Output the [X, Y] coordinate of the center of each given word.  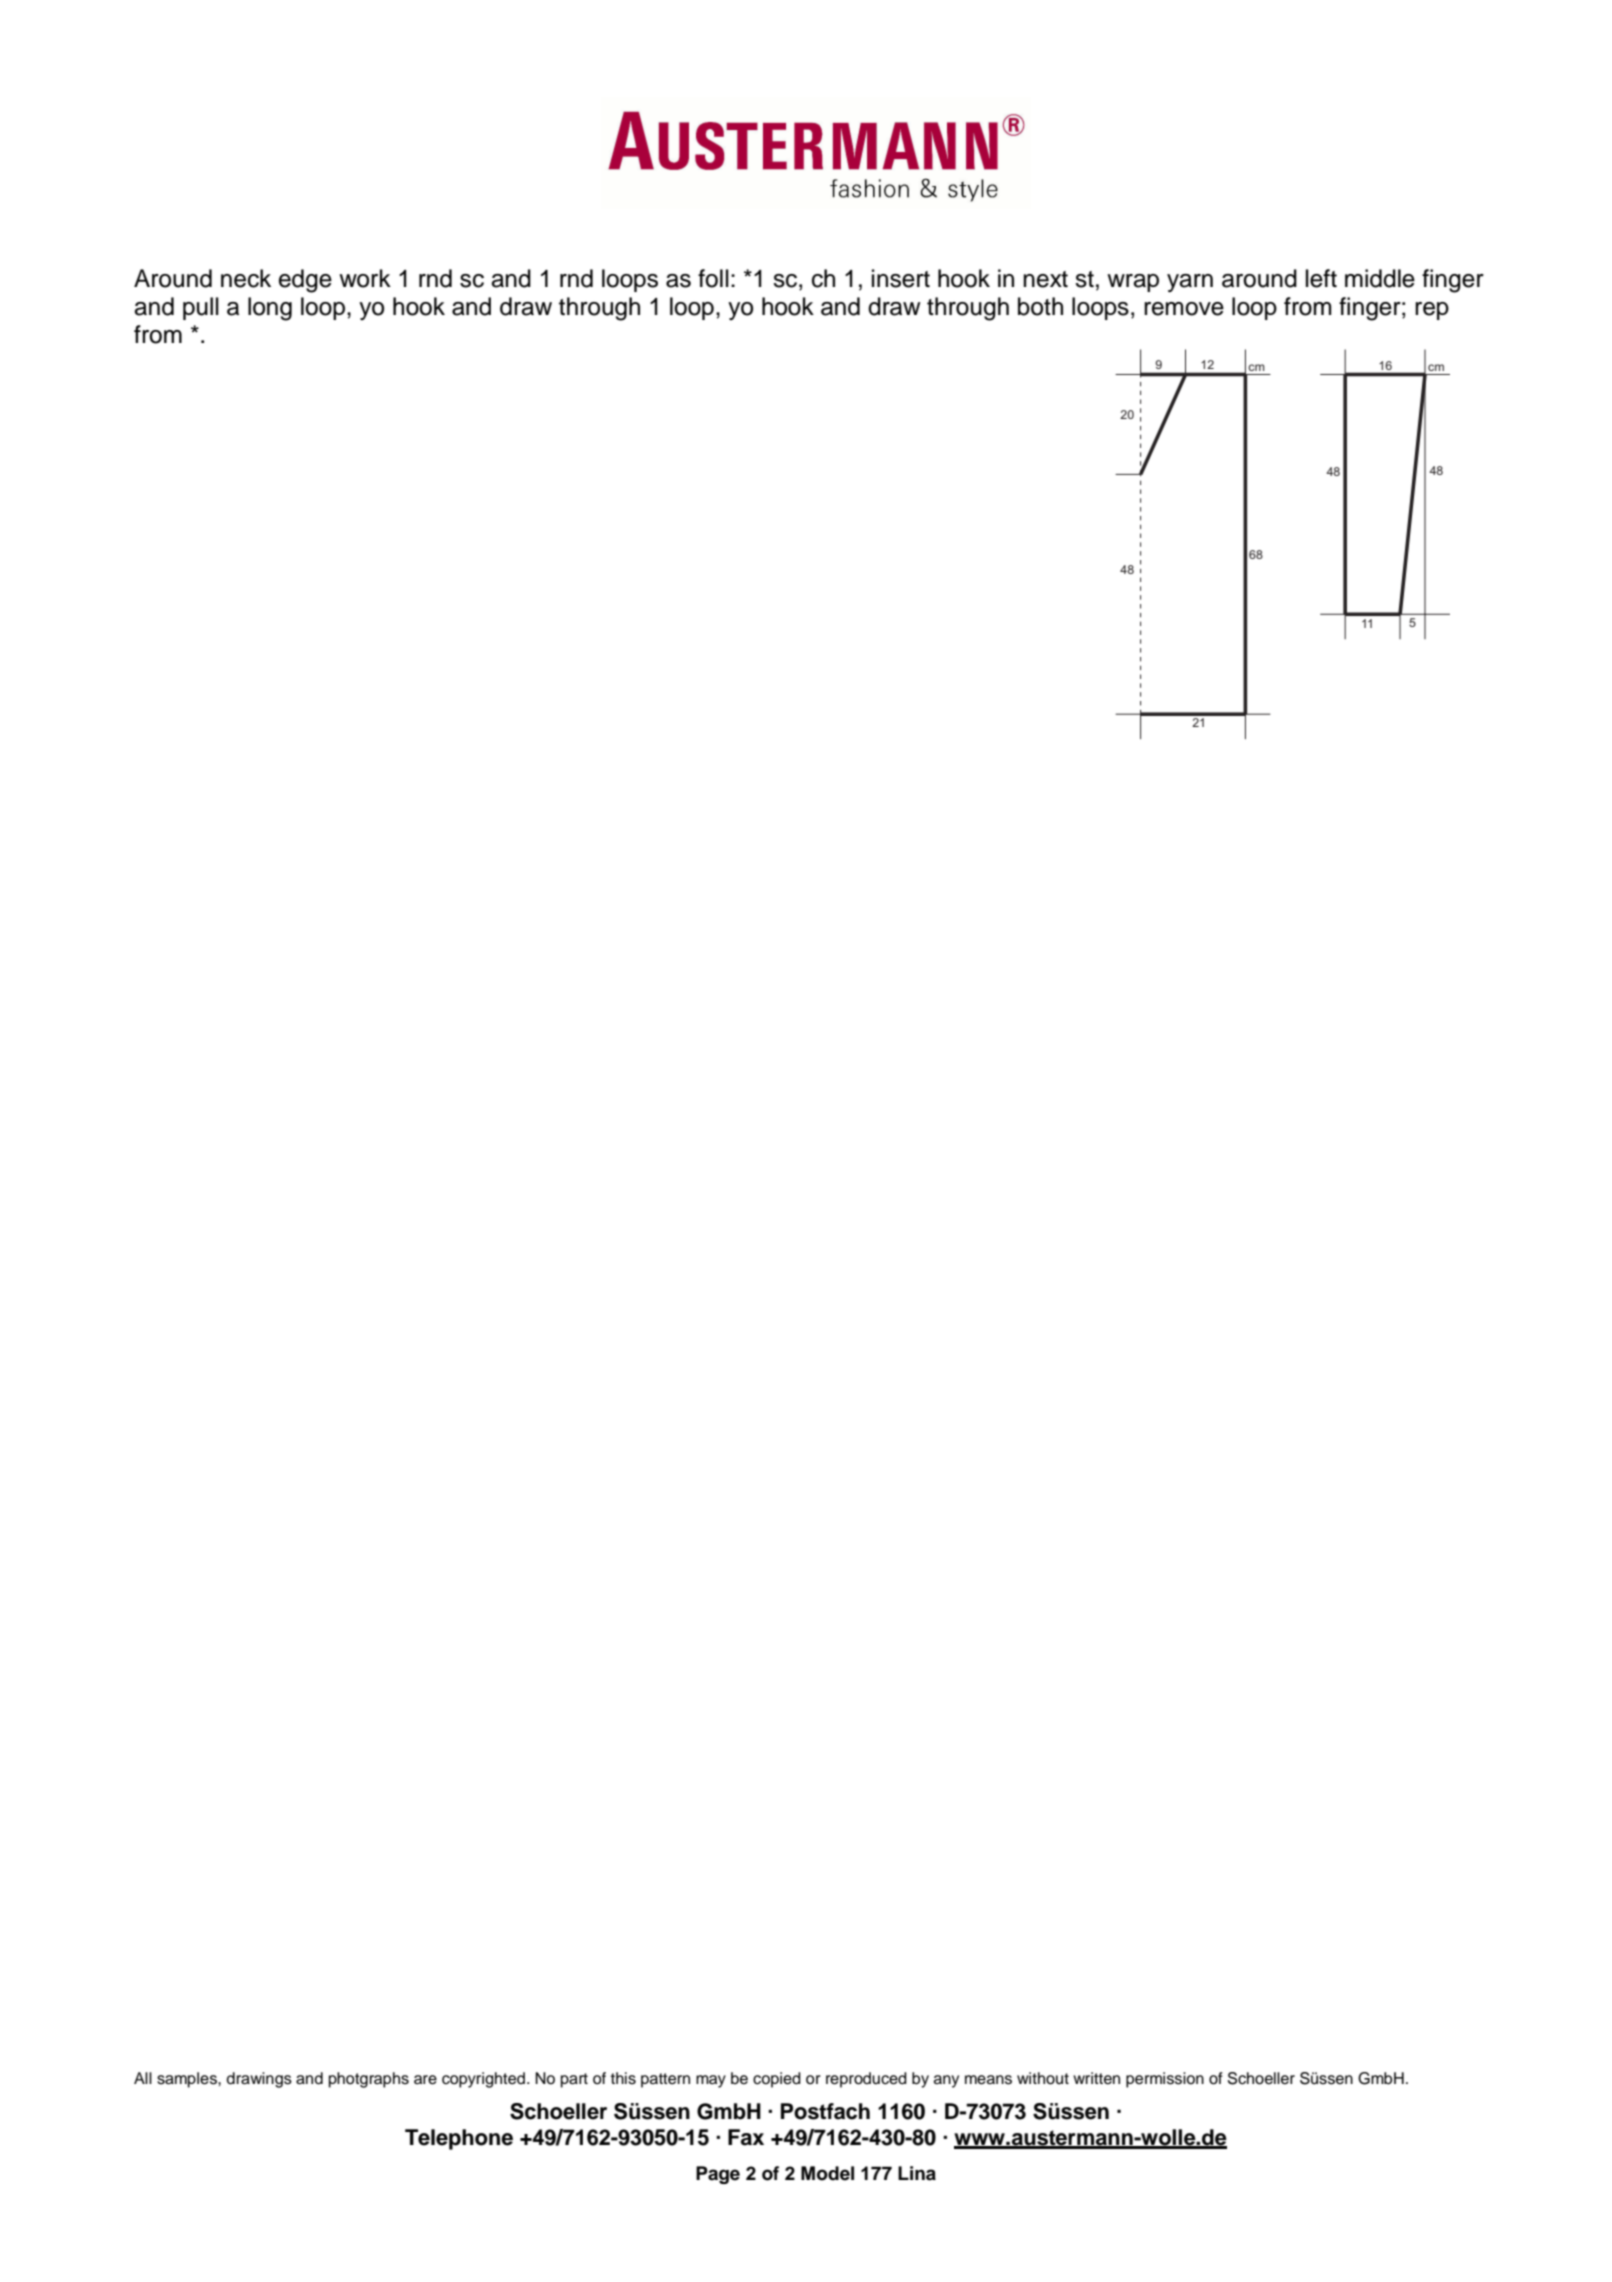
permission [1165, 2080]
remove [1184, 309]
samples [188, 2080]
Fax [746, 2137]
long [270, 309]
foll [713, 278]
